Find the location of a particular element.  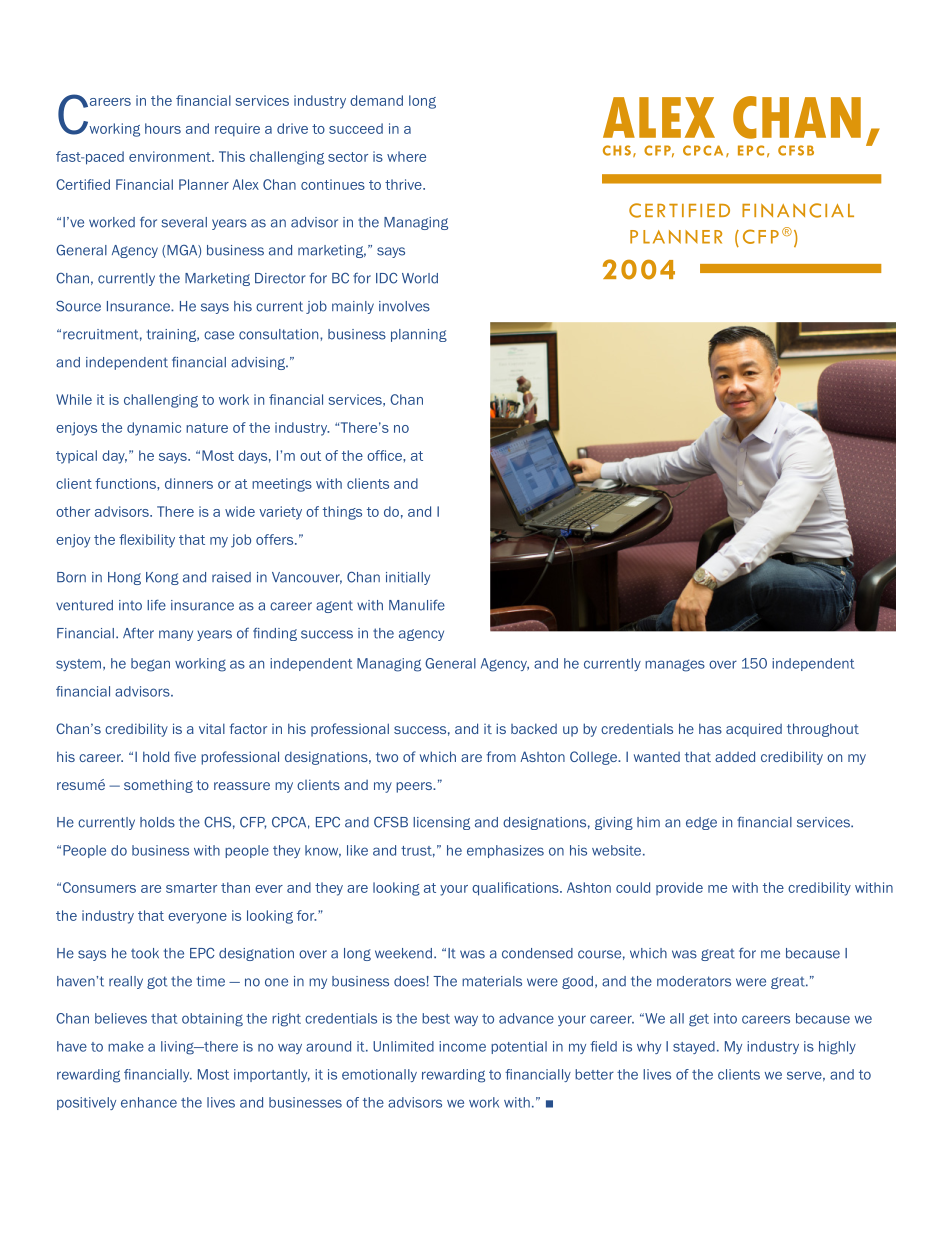

added is located at coordinates (735, 756).
